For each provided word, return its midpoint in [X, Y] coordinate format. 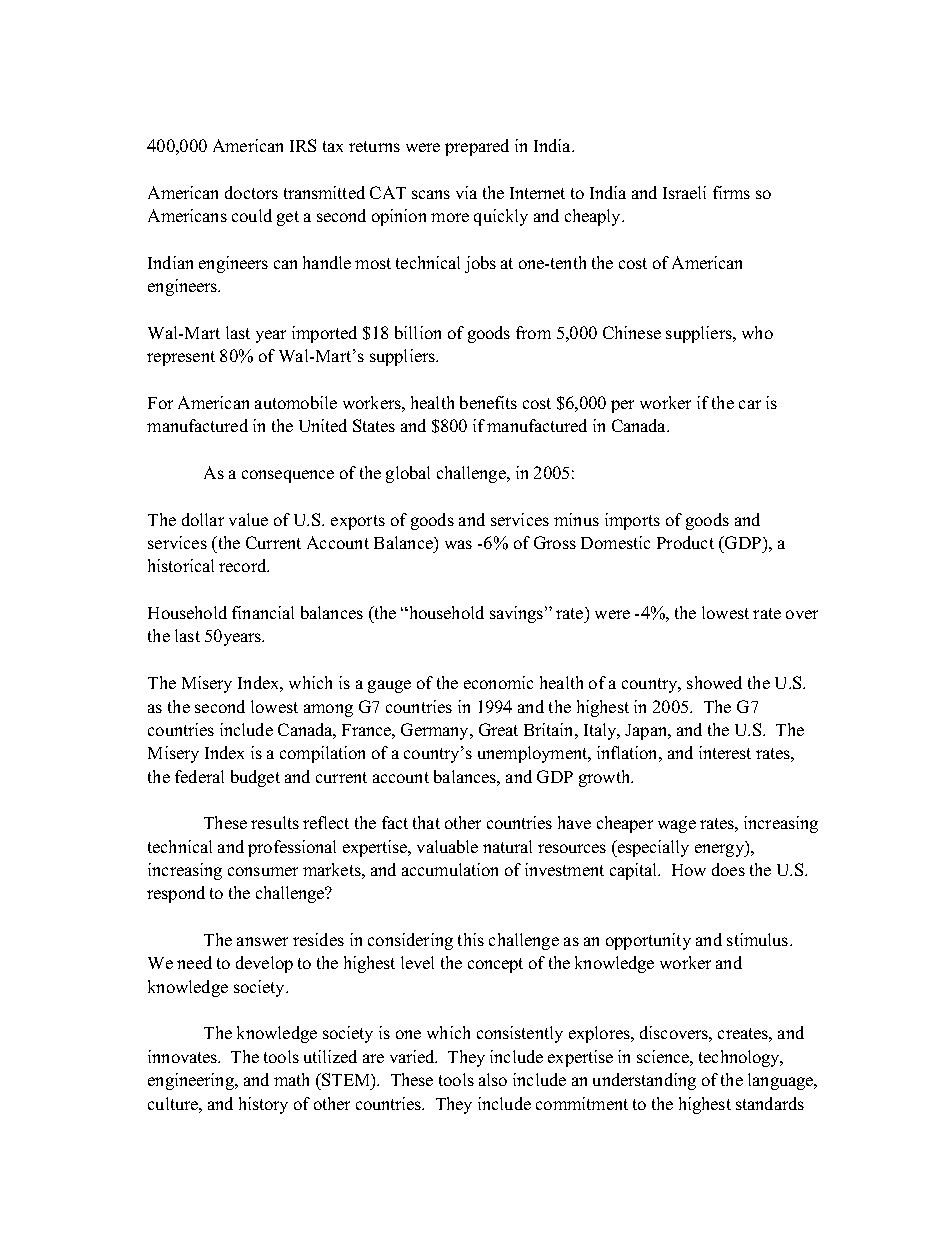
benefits [488, 402]
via [466, 192]
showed [714, 682]
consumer [263, 871]
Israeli [684, 192]
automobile [296, 402]
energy [721, 849]
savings [518, 614]
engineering [192, 1081]
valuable [447, 846]
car [750, 404]
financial [263, 612]
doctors [251, 192]
